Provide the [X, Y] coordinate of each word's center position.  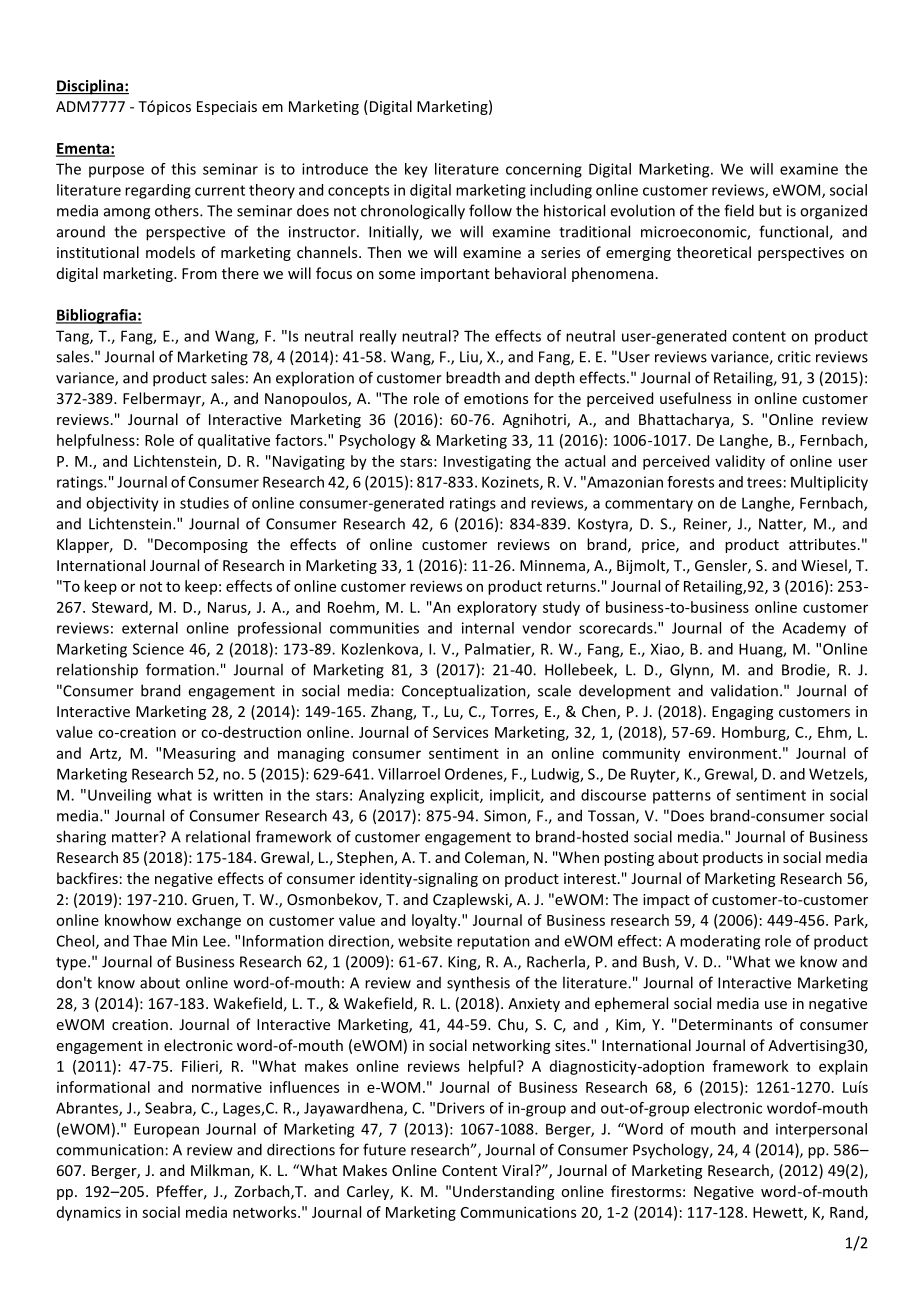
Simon [506, 817]
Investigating [487, 462]
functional [794, 232]
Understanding [503, 1192]
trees [764, 482]
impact [666, 901]
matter [136, 837]
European [166, 1130]
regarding [158, 191]
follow [490, 210]
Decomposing [201, 546]
